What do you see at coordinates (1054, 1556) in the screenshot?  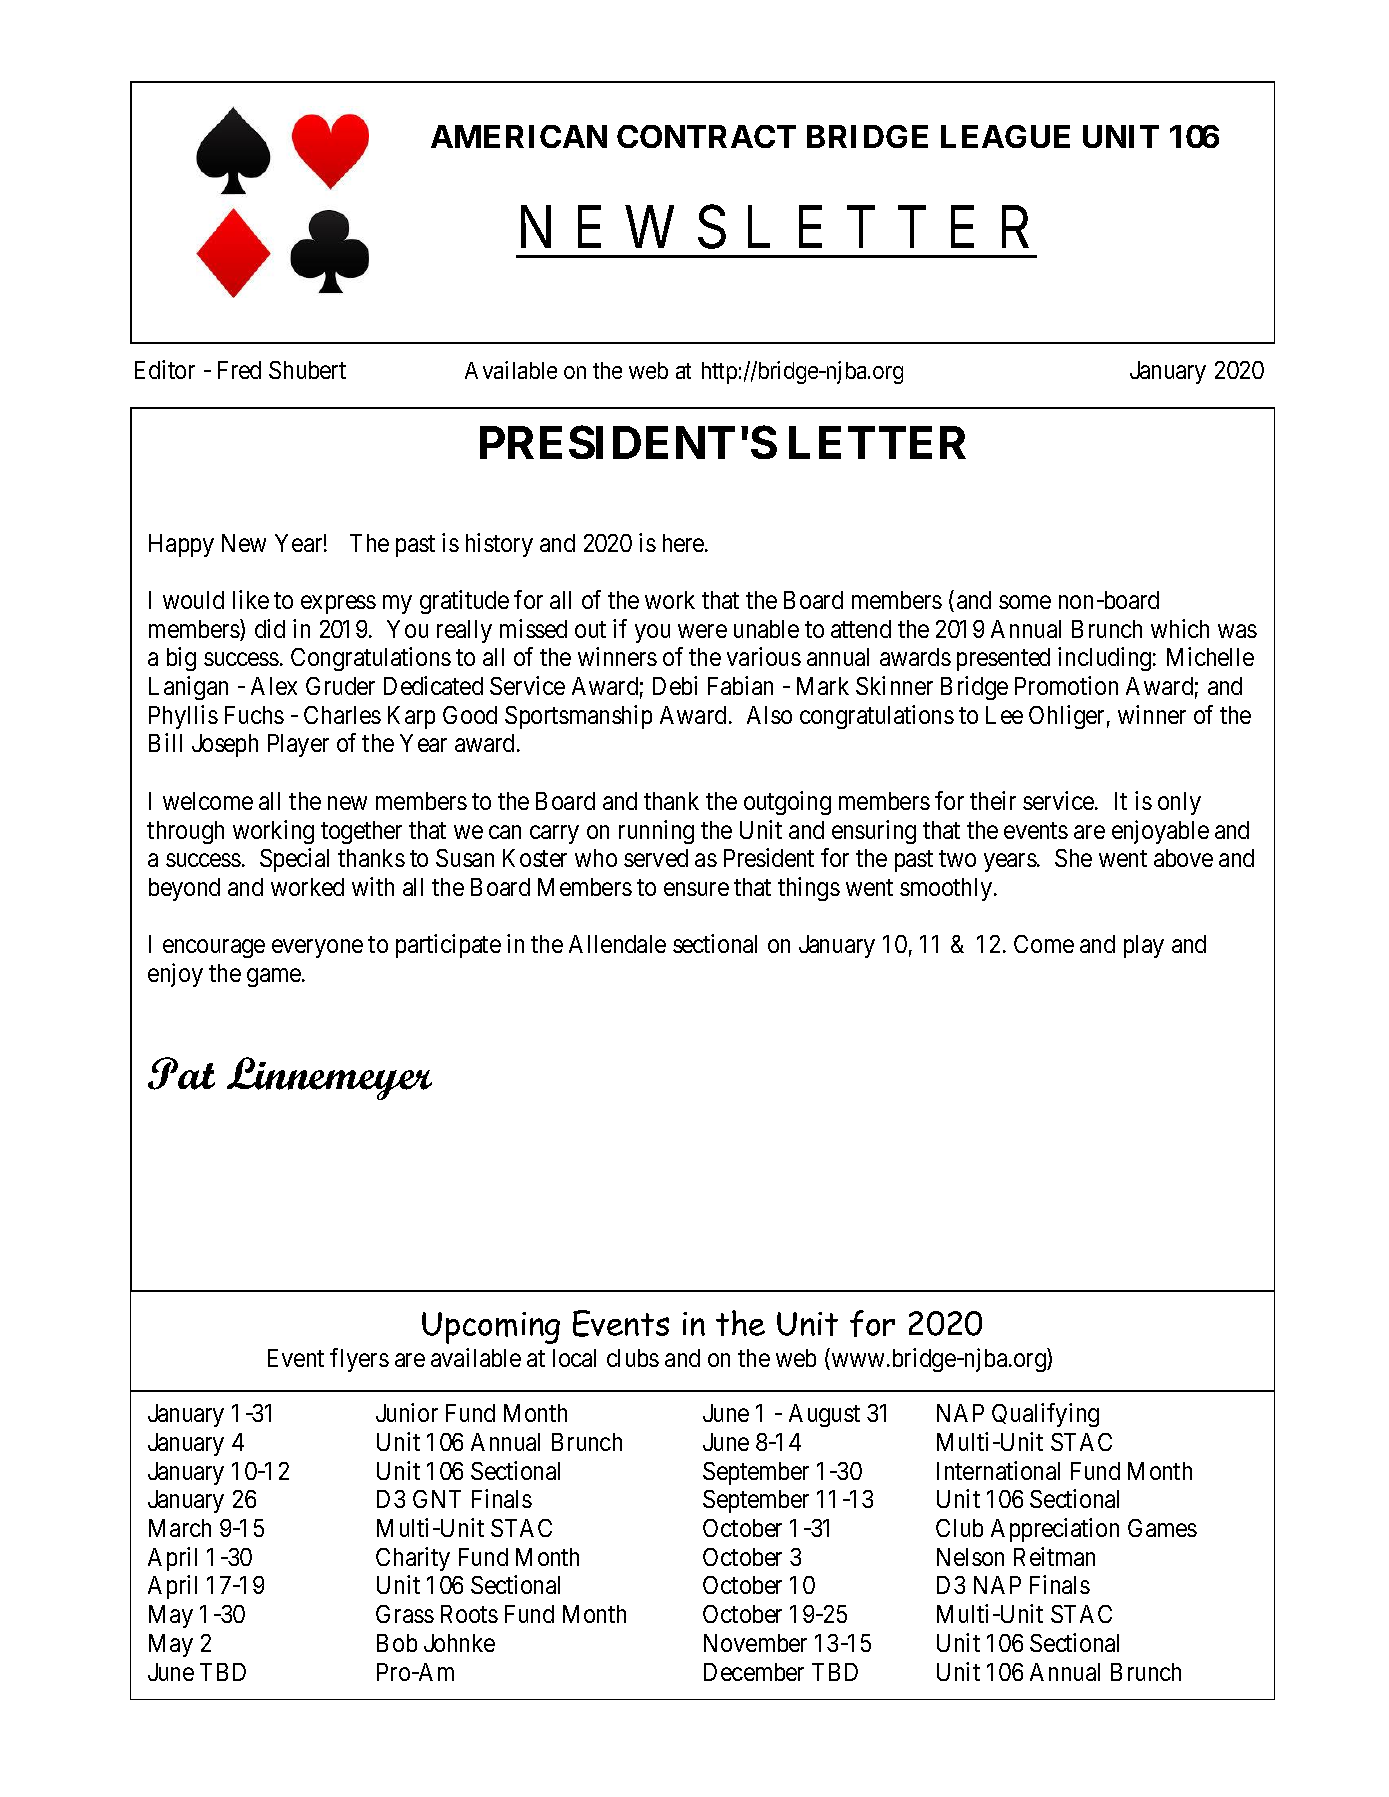 I see `Reitman` at bounding box center [1054, 1556].
